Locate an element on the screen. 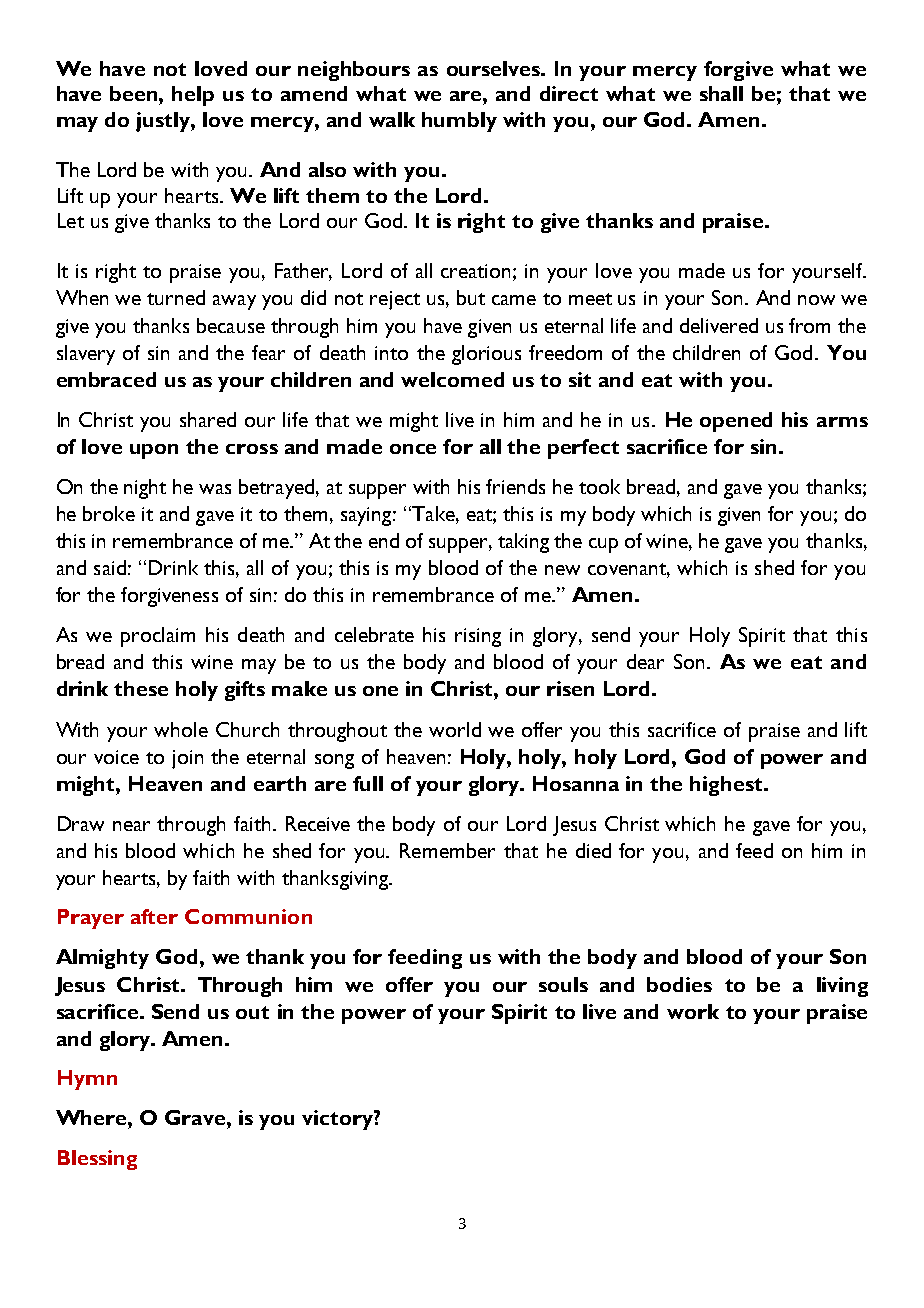 The width and height of the screenshot is (924, 1308). humbly is located at coordinates (459, 122).
